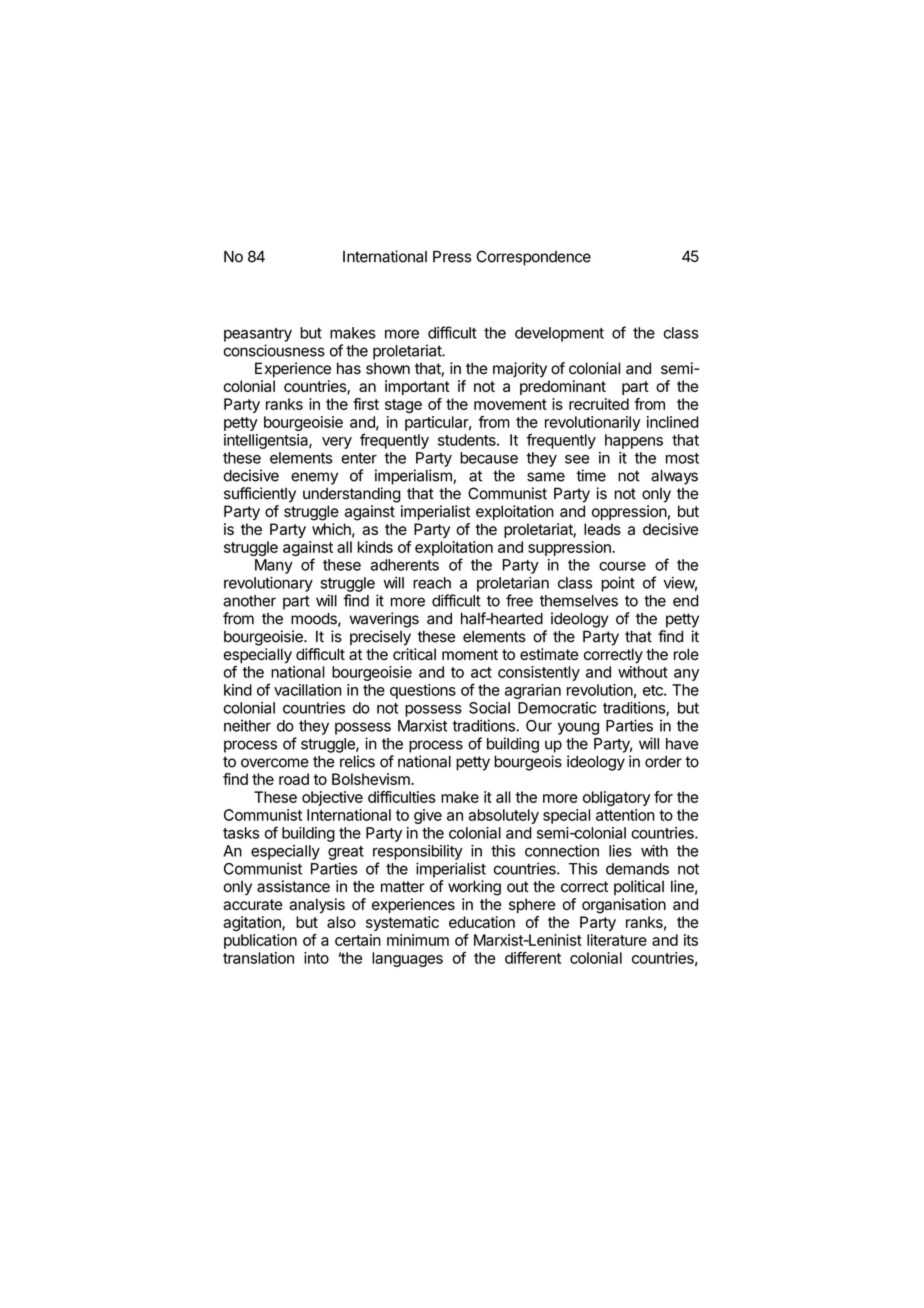 The image size is (924, 1308). What do you see at coordinates (316, 958) in the image?
I see `into` at bounding box center [316, 958].
